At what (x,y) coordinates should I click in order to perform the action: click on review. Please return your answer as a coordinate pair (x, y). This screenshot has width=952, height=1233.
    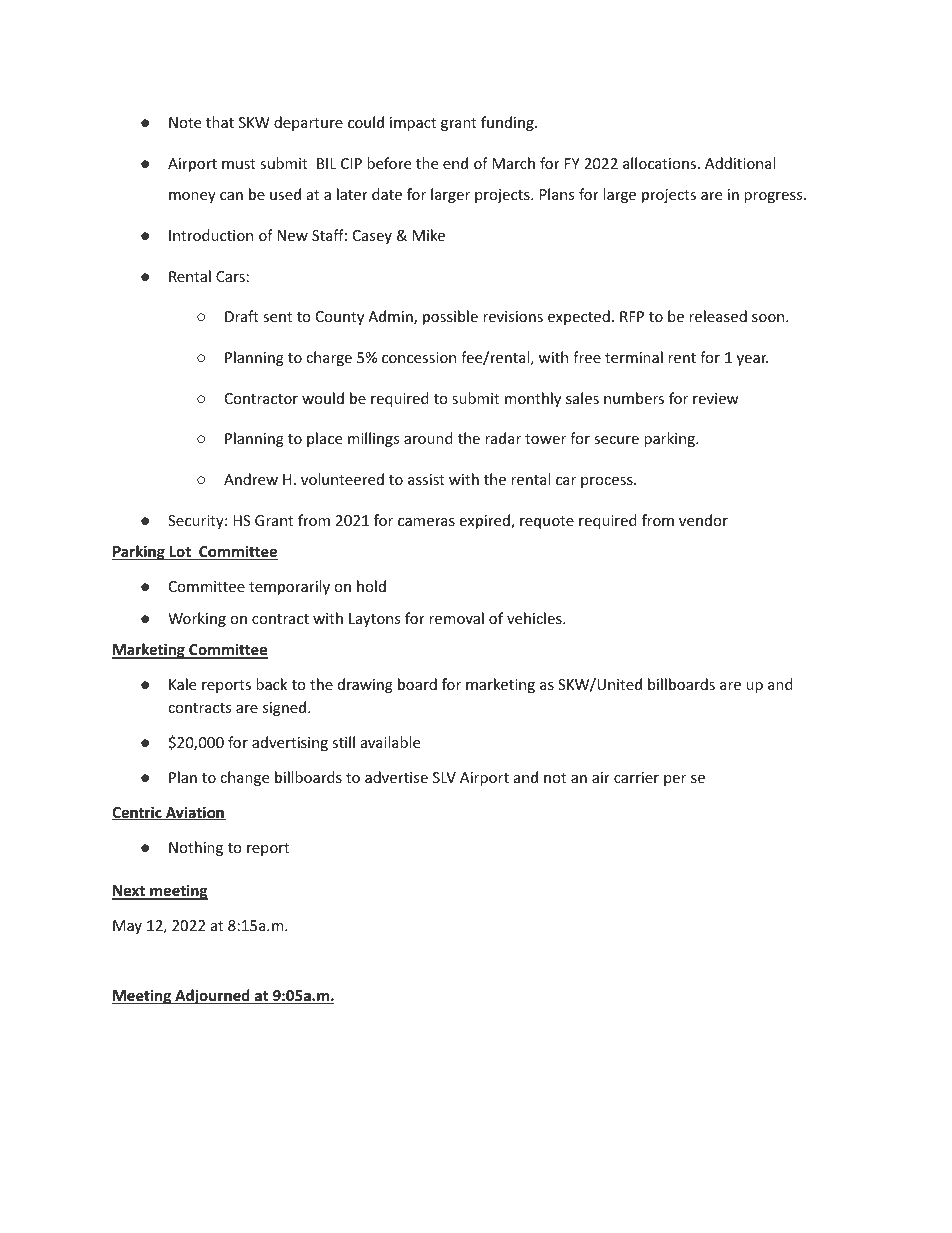
    Looking at the image, I should click on (716, 398).
